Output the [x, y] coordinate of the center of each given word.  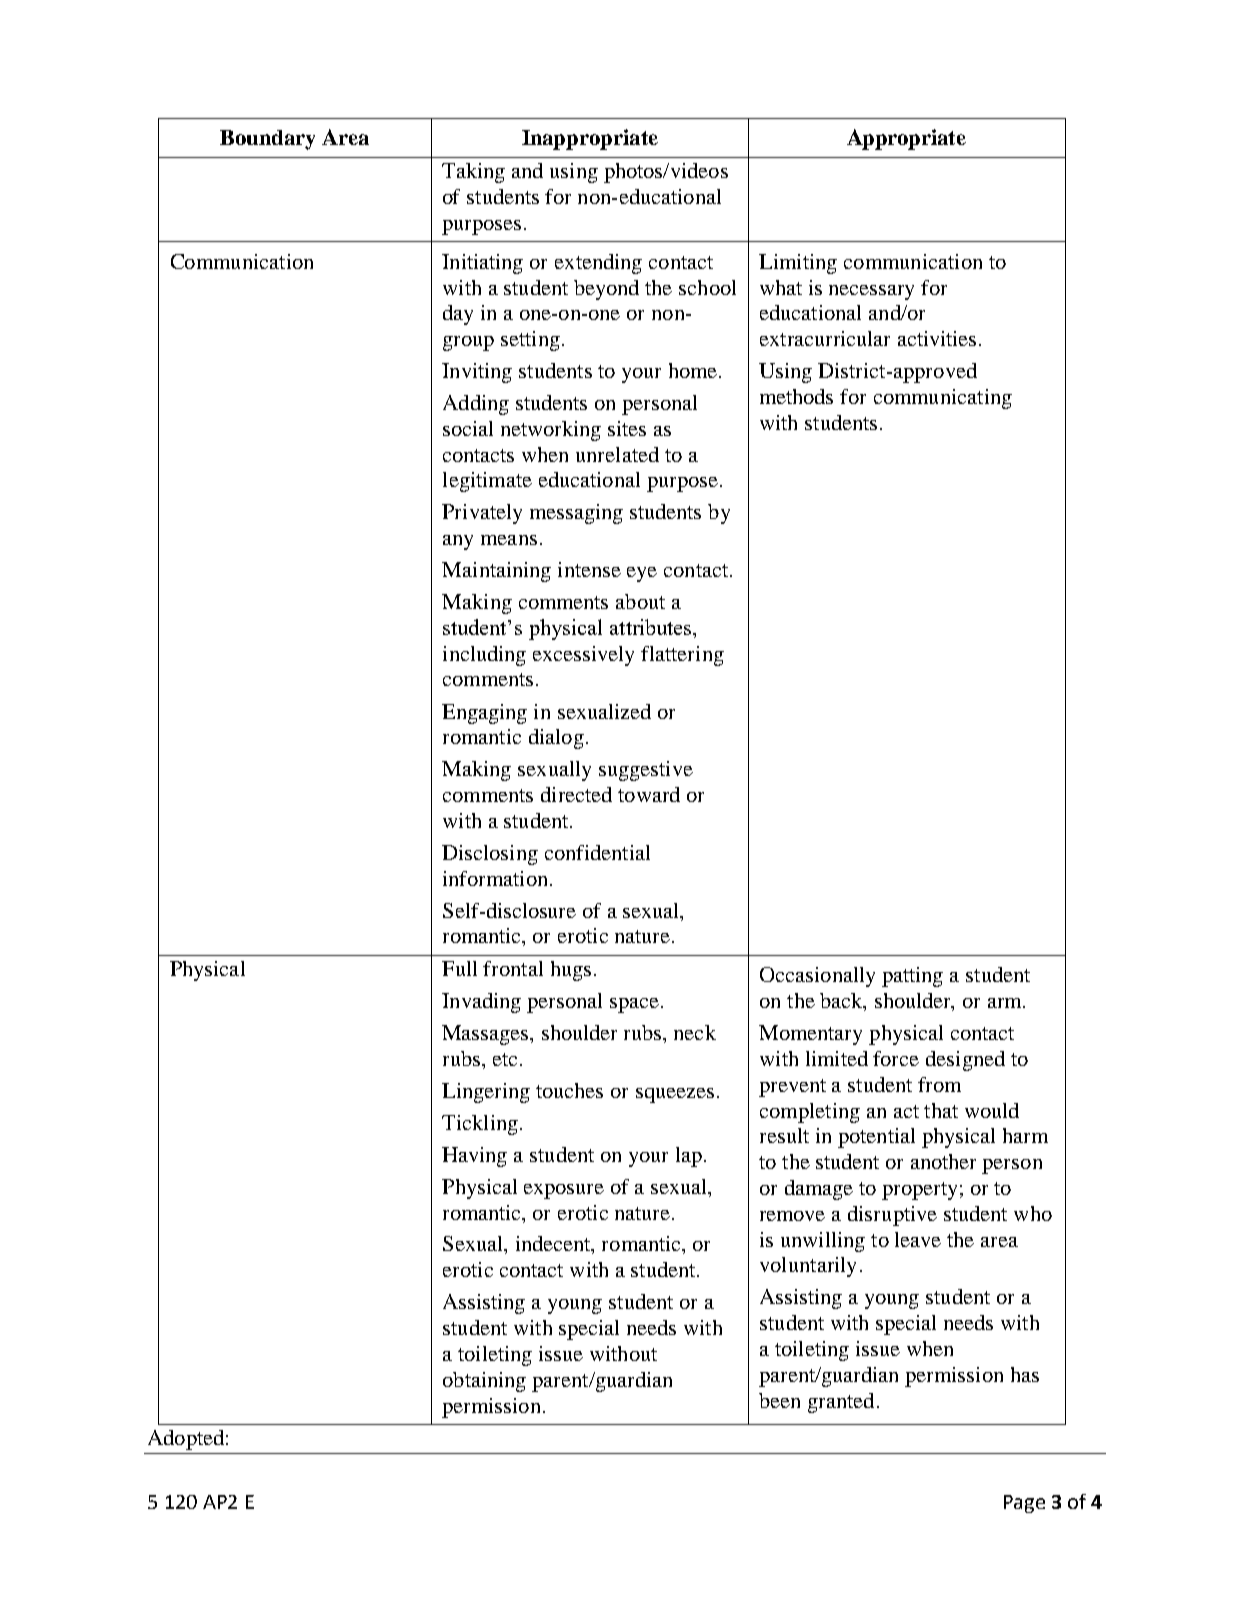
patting [912, 977]
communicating [943, 399]
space [634, 1005]
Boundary [267, 140]
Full [459, 968]
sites [627, 428]
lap [689, 1157]
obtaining [484, 1382]
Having [474, 1157]
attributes [652, 627]
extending [598, 264]
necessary [871, 292]
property [919, 1191]
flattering [682, 656]
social [468, 428]
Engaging [484, 714]
